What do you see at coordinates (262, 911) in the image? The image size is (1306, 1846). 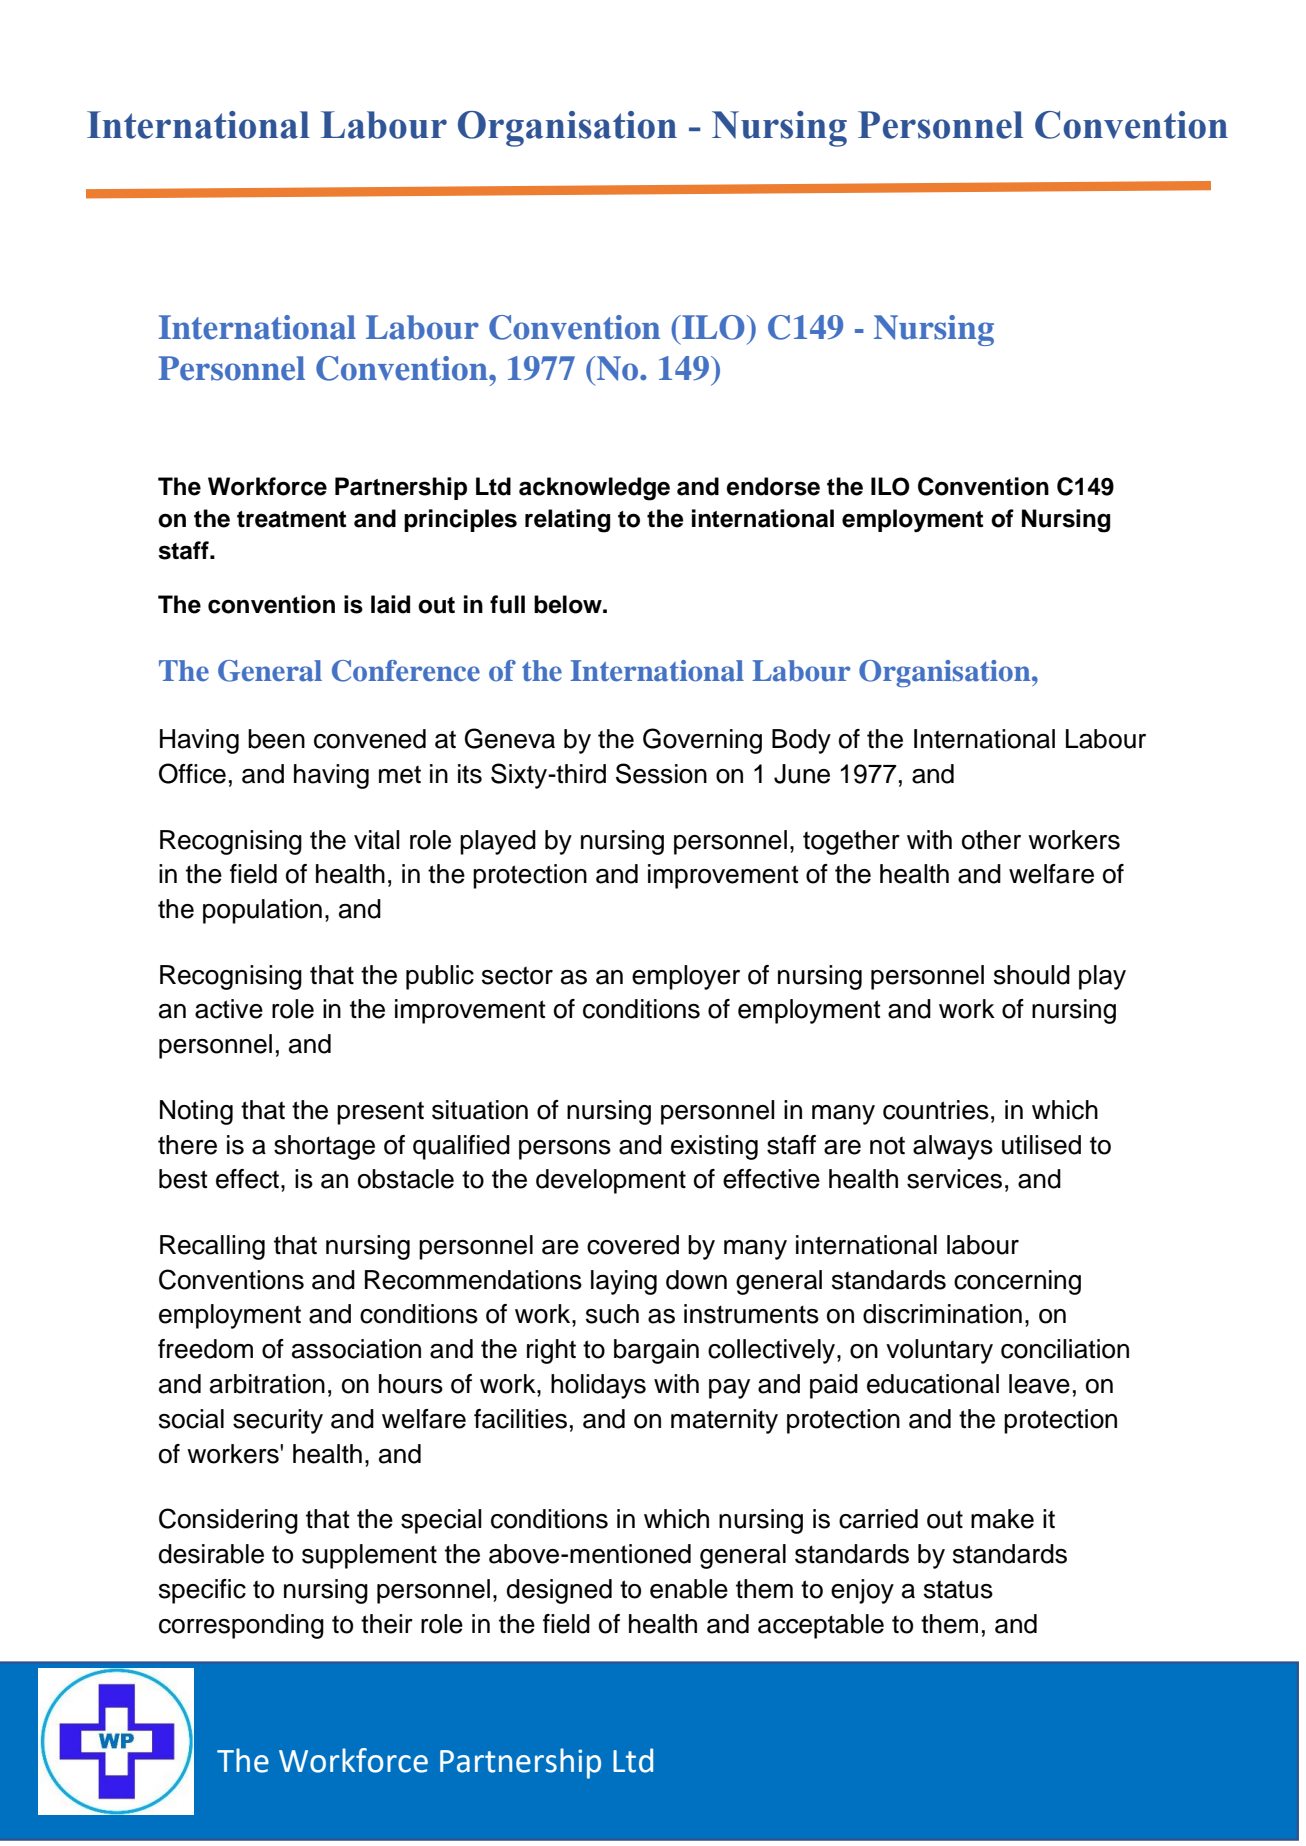 I see `population` at bounding box center [262, 911].
